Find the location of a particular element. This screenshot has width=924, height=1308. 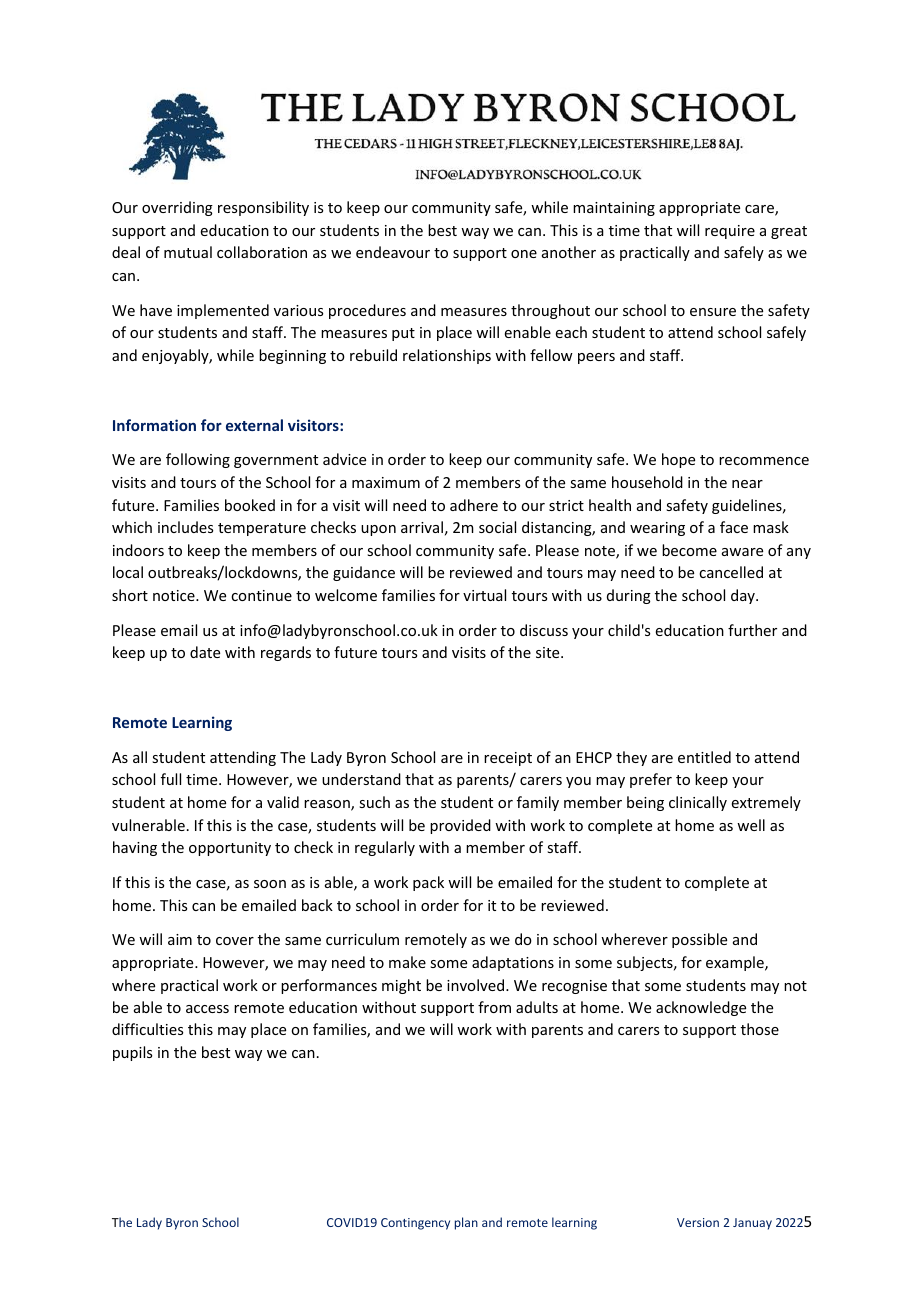

mutual is located at coordinates (188, 252).
